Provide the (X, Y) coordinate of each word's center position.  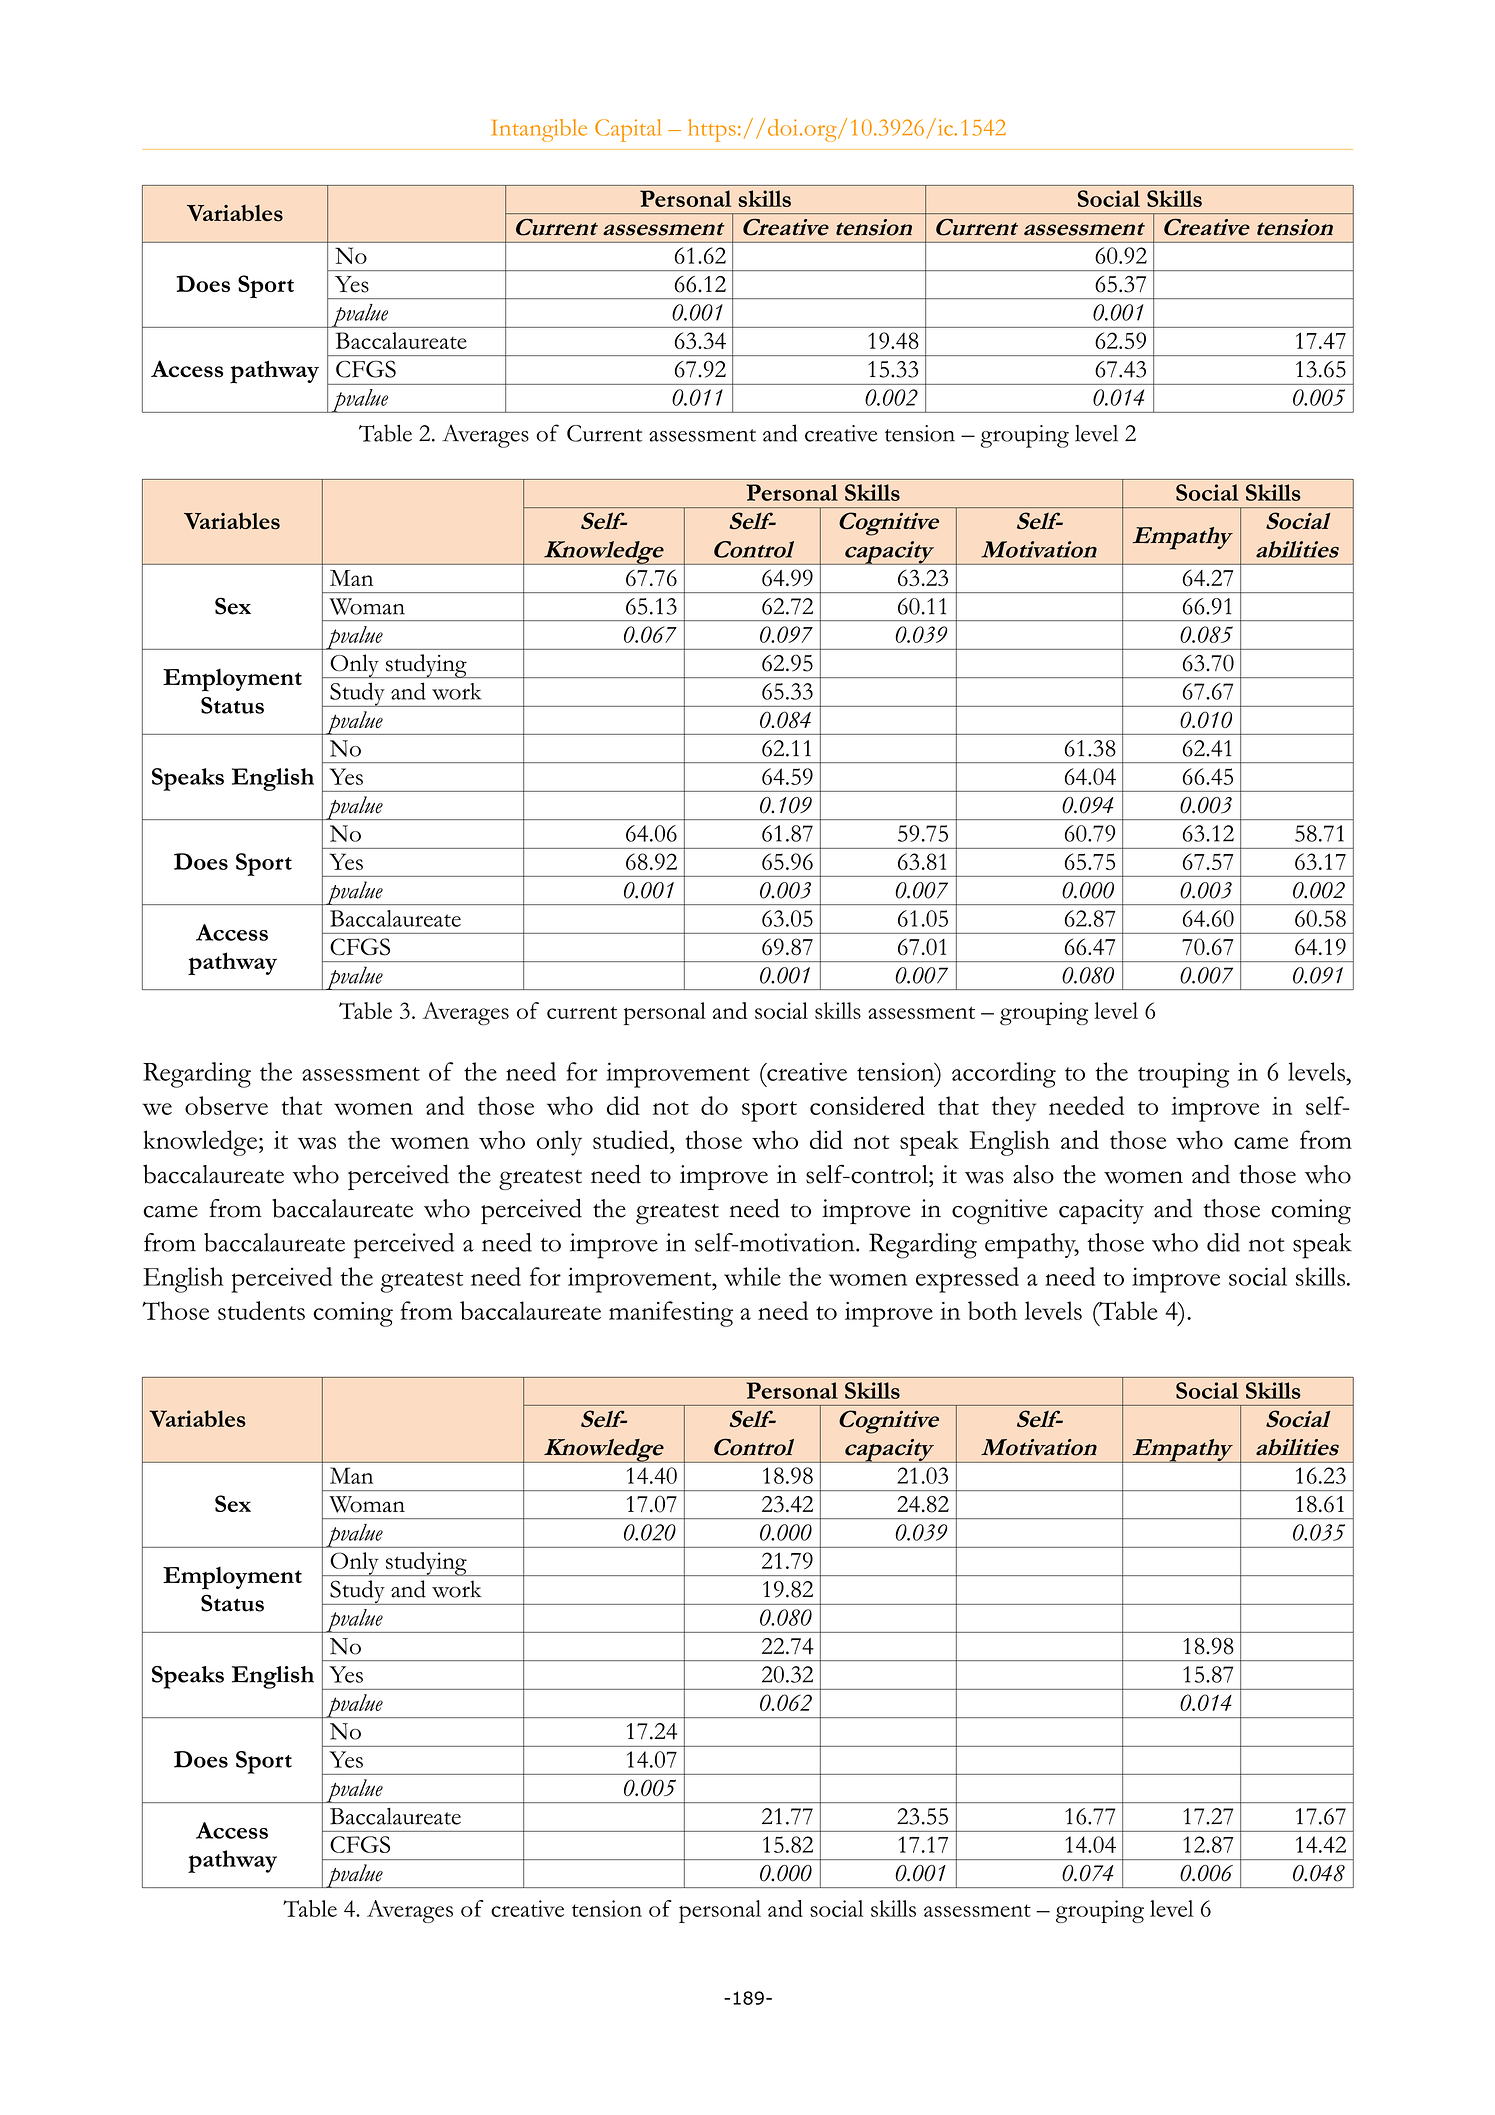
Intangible (539, 130)
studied (632, 1139)
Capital (628, 130)
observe (226, 1105)
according (1004, 1075)
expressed (967, 1280)
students (261, 1310)
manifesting (671, 1314)
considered (867, 1105)
